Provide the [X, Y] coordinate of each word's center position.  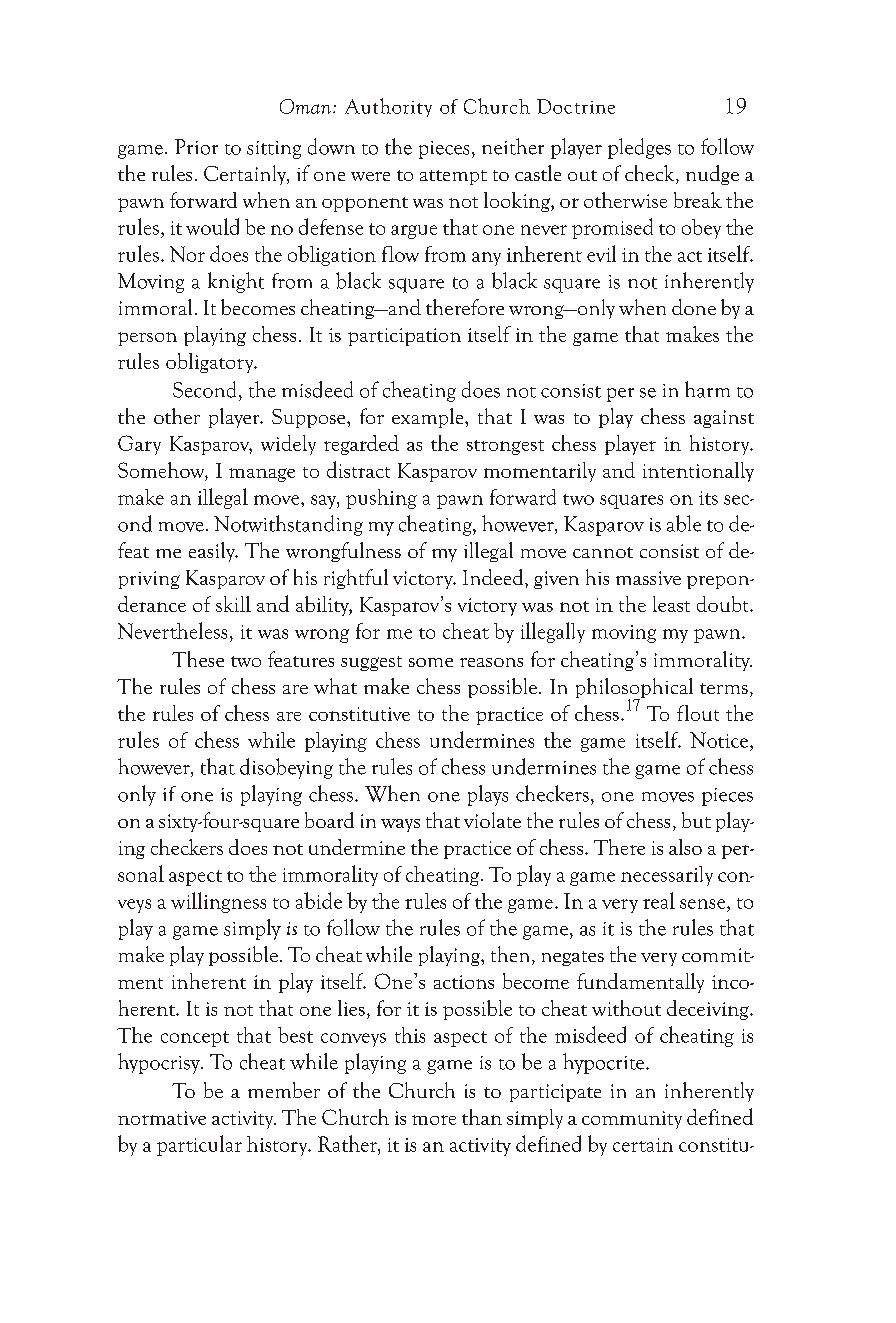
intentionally [698, 472]
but [696, 820]
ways [400, 825]
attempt [453, 177]
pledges [639, 148]
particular [199, 1145]
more [434, 1120]
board [329, 820]
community [632, 1120]
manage [262, 475]
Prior [196, 147]
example [429, 418]
